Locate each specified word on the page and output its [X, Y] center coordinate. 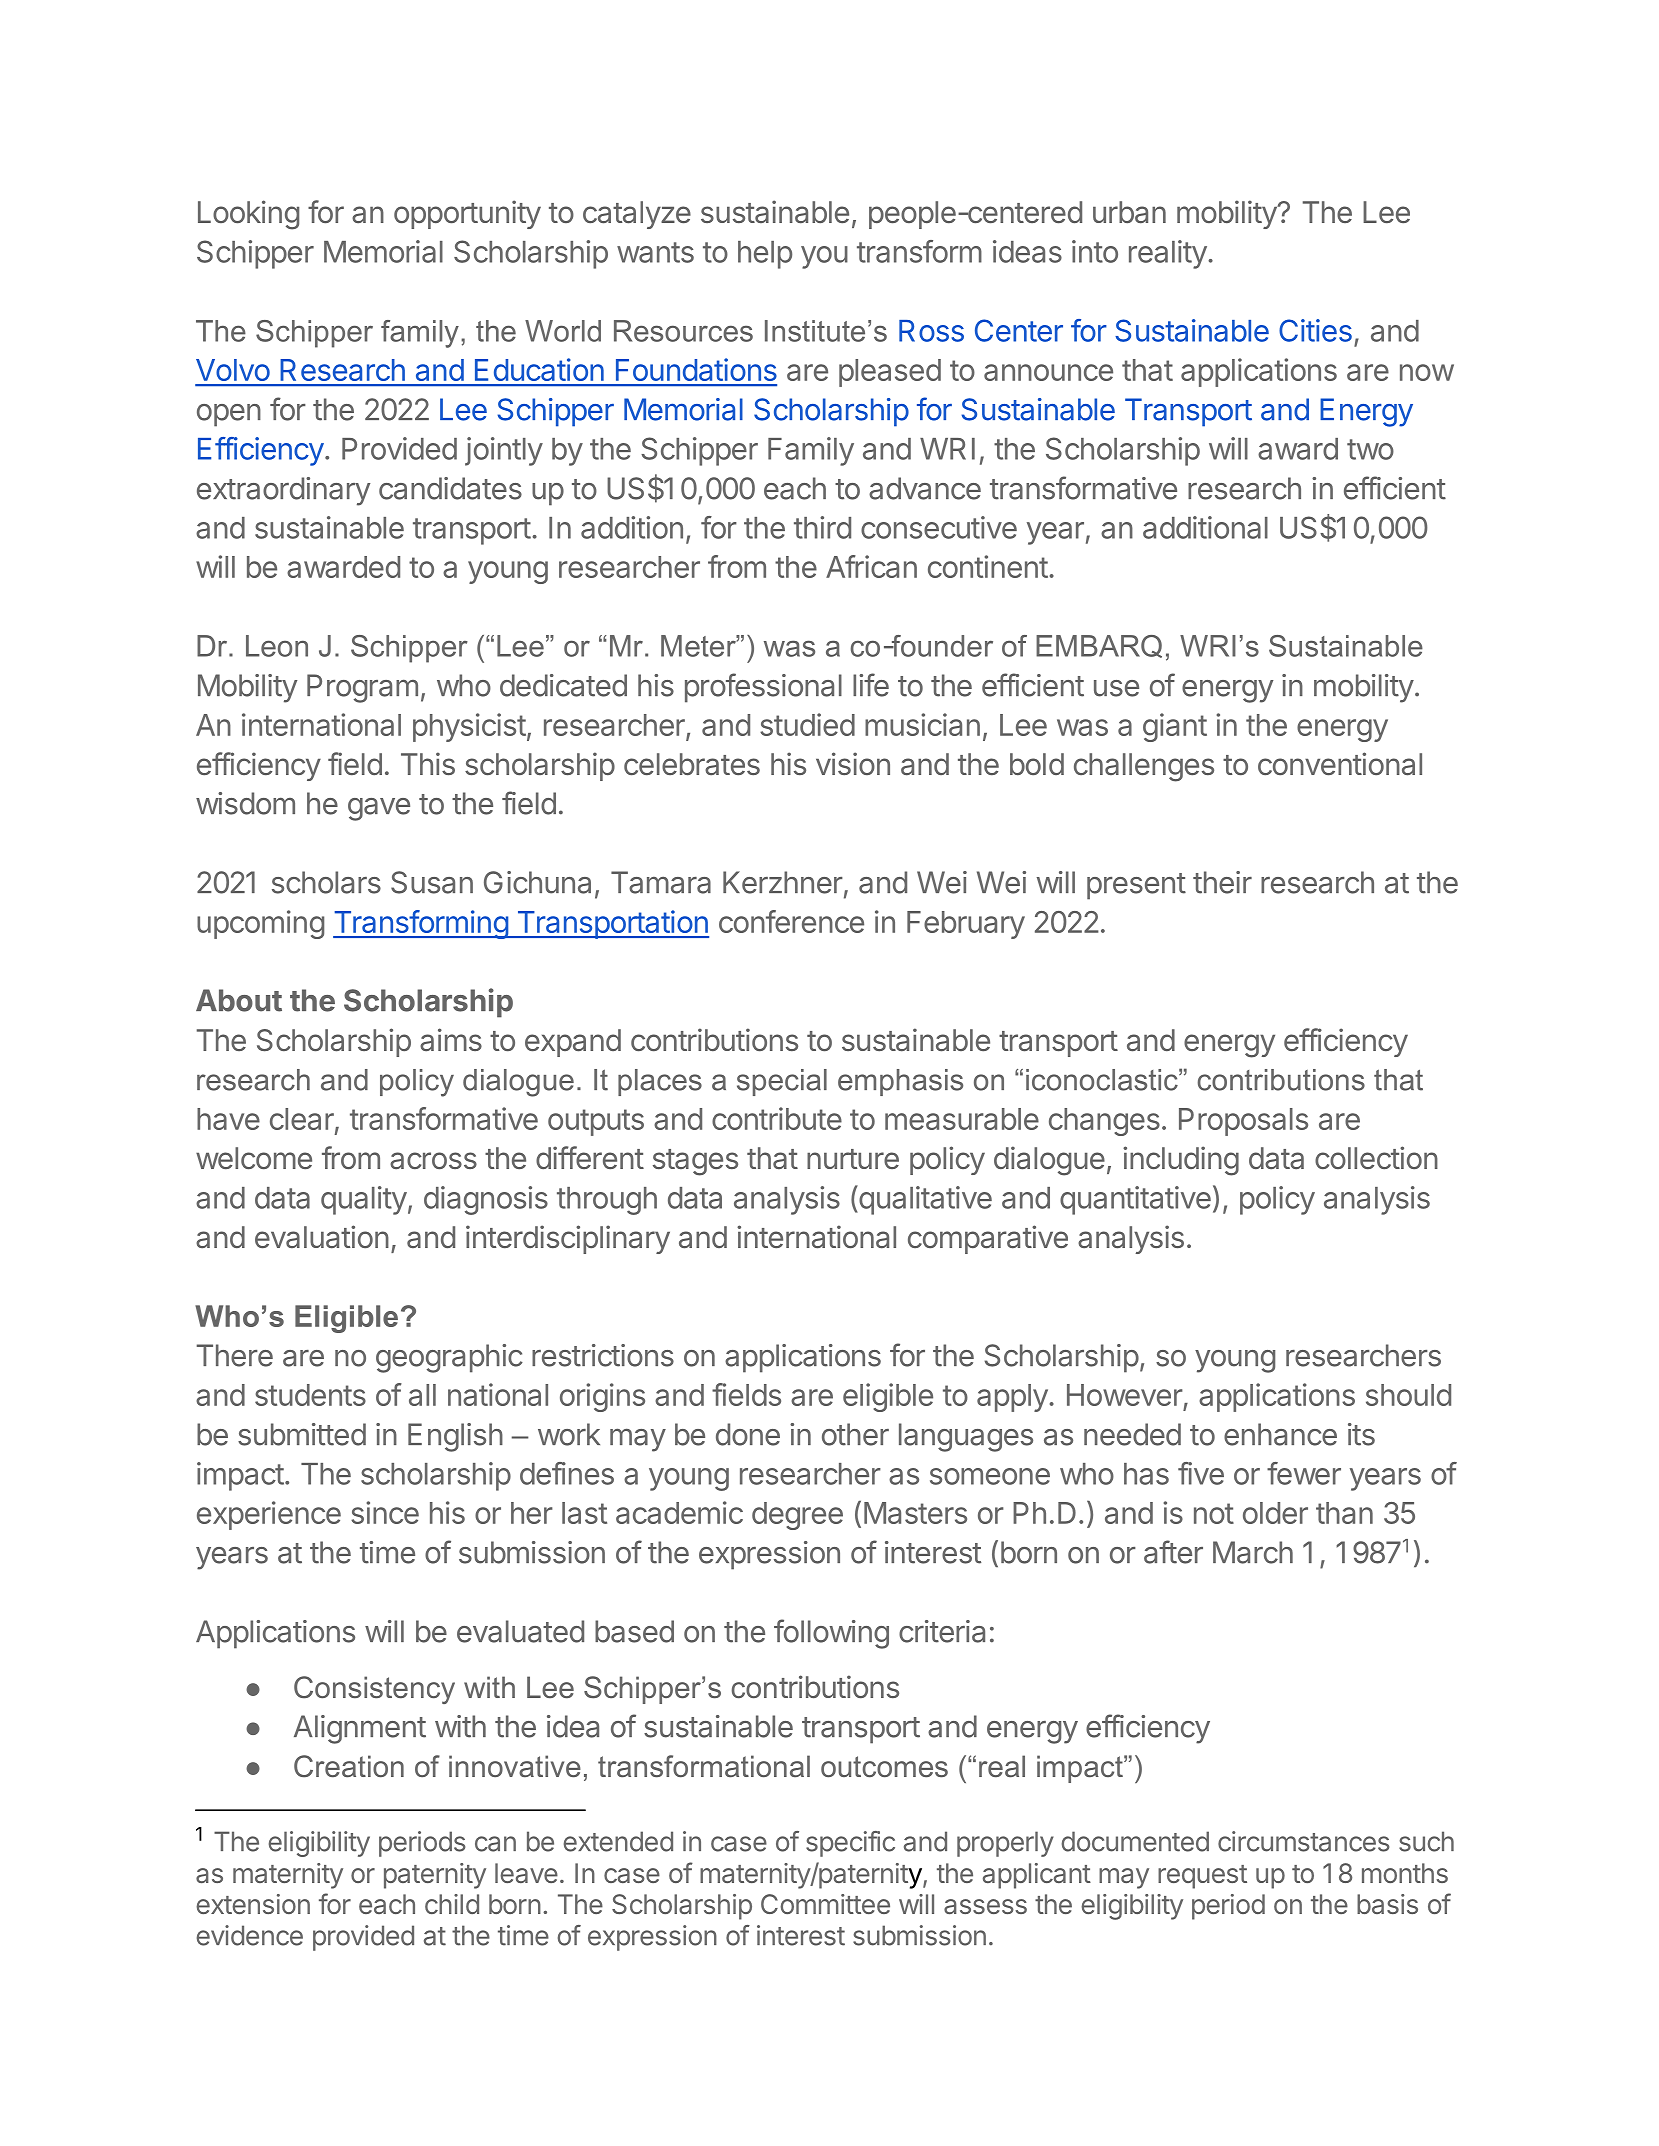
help [765, 255]
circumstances [1303, 1841]
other [855, 1434]
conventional [1340, 764]
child [452, 1904]
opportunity [467, 214]
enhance [1280, 1434]
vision [853, 763]
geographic [449, 1358]
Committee [825, 1904]
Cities [1315, 330]
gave [379, 809]
